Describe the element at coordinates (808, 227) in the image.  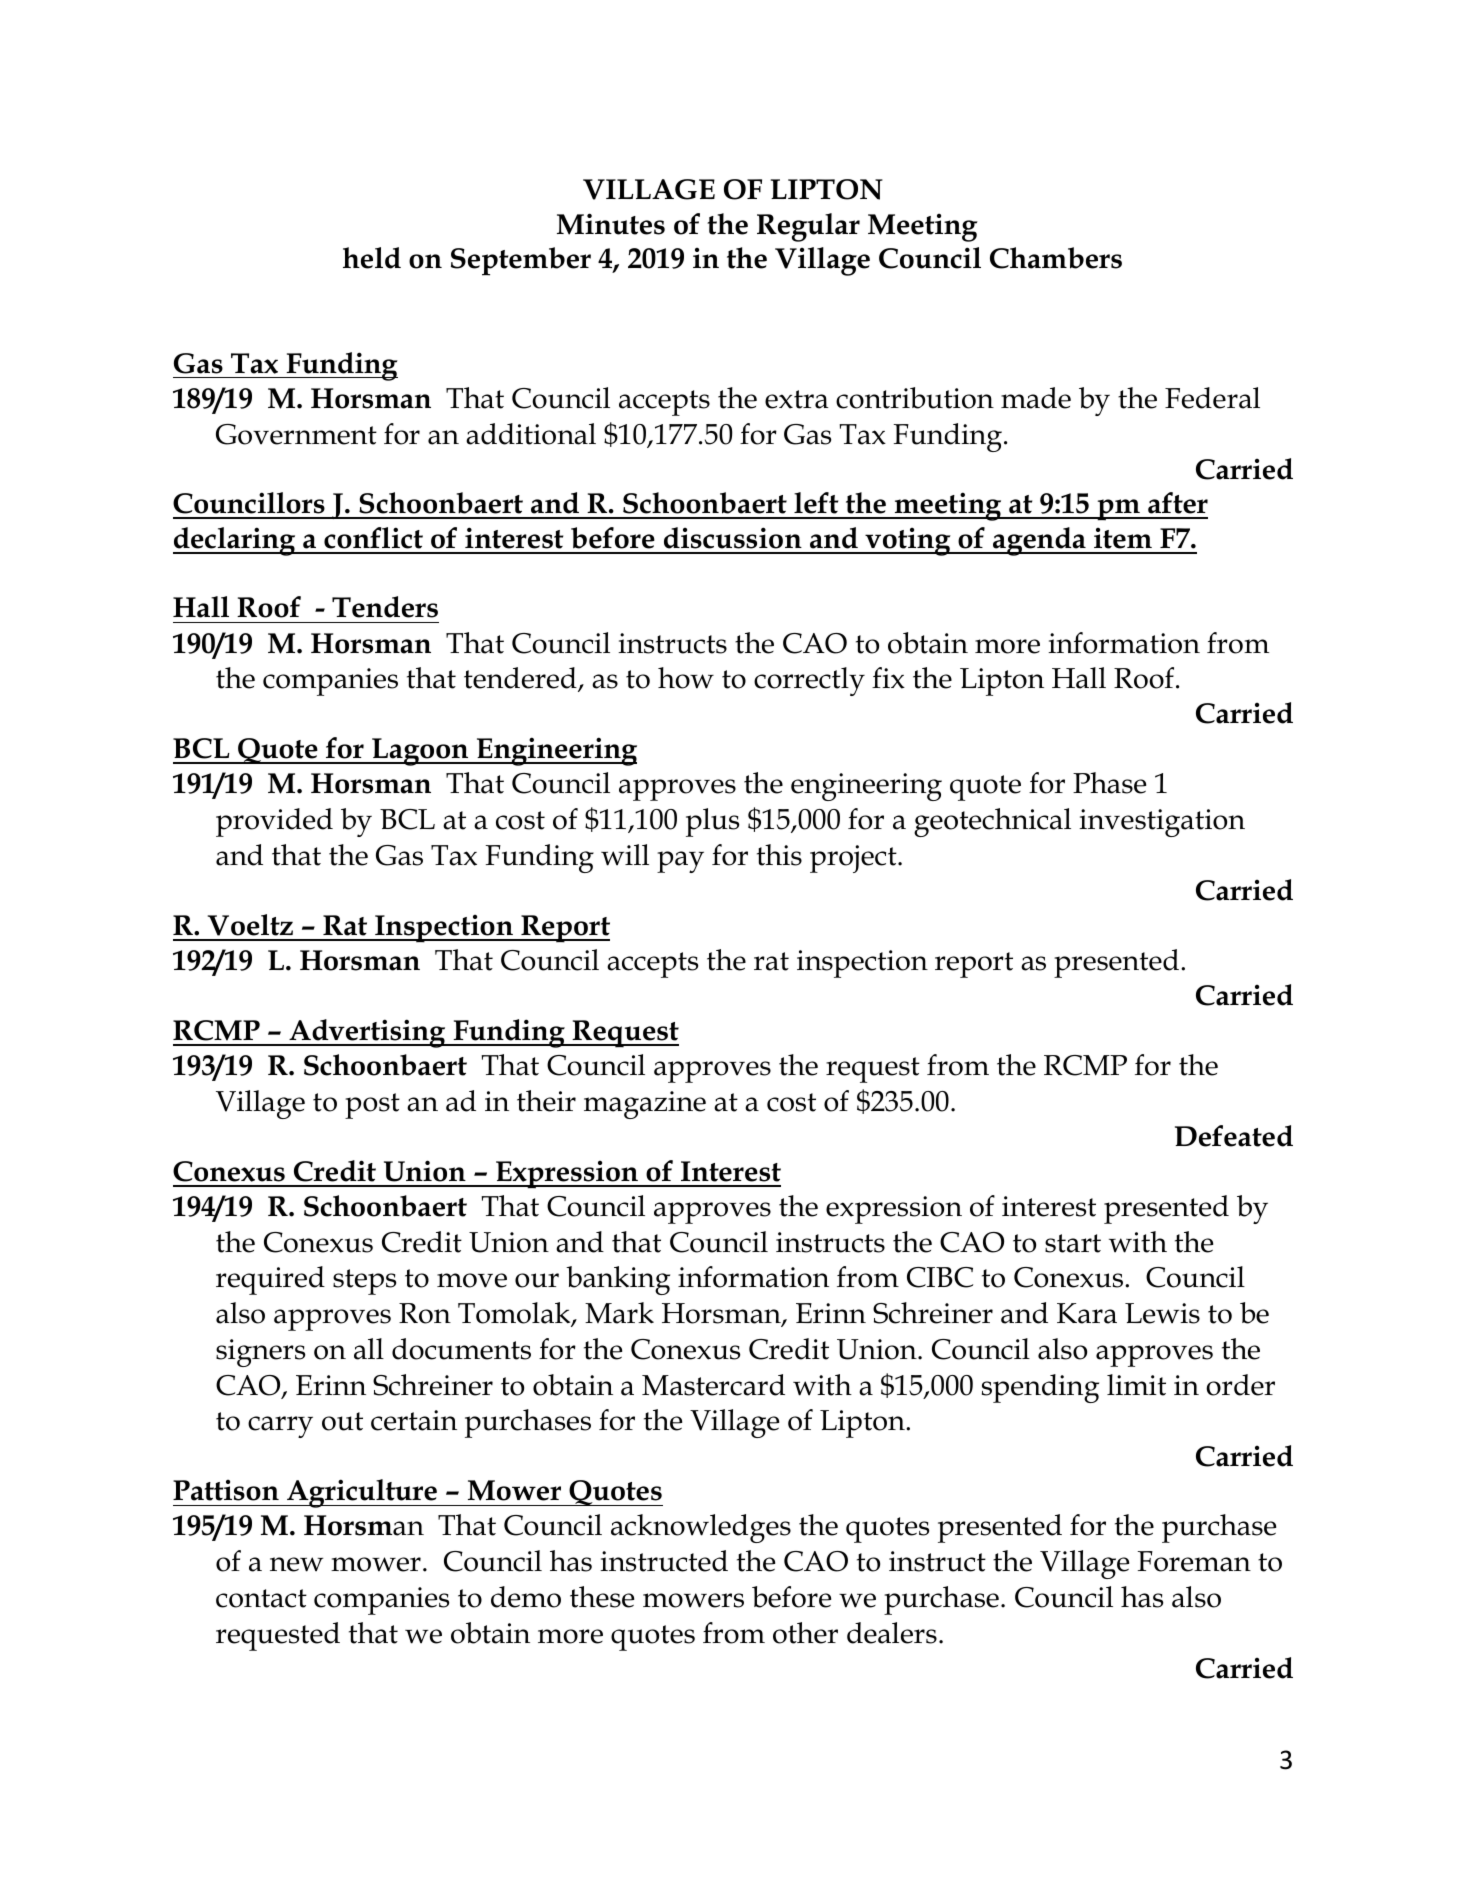
I see `Regular` at that location.
